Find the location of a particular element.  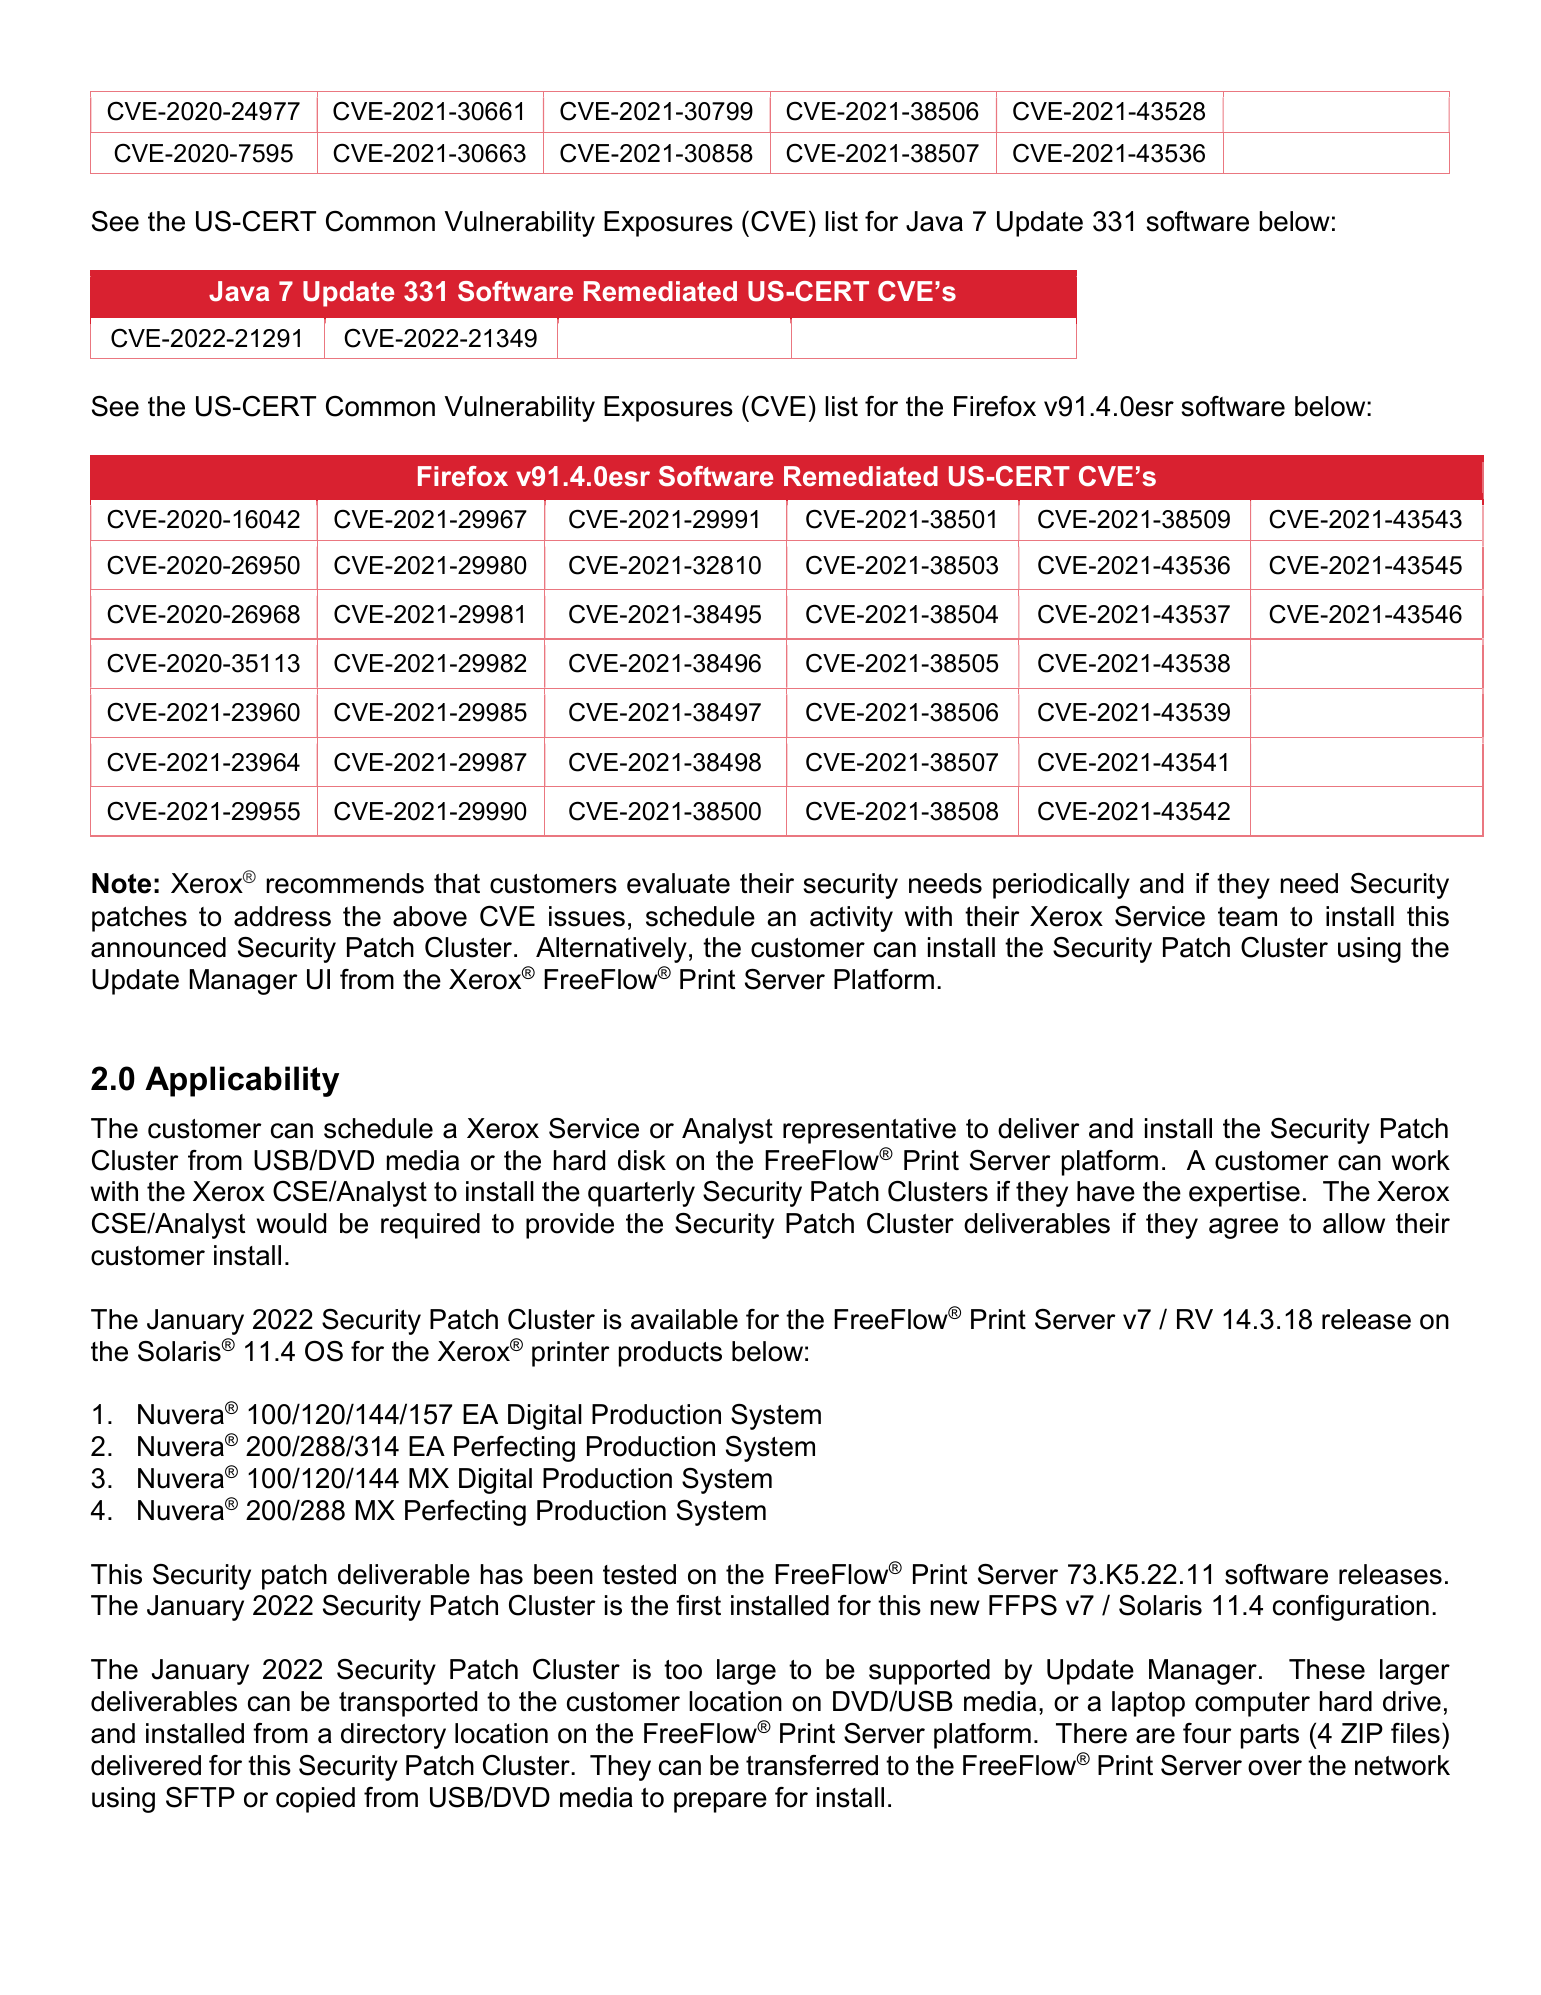

team is located at coordinates (1247, 917).
